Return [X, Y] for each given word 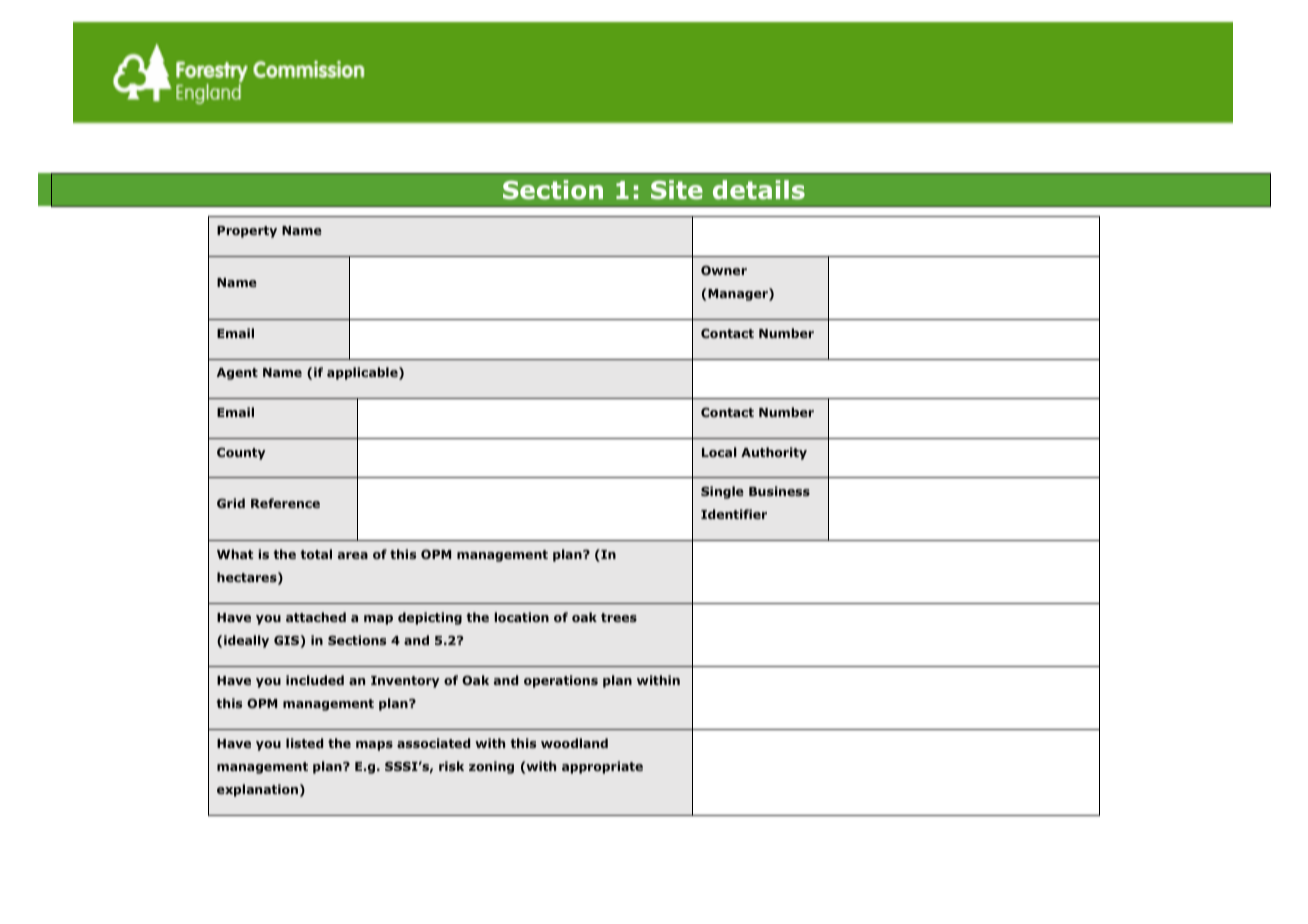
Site [677, 190]
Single [722, 492]
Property [247, 232]
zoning [491, 767]
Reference [285, 503]
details [759, 190]
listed [304, 743]
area [353, 555]
